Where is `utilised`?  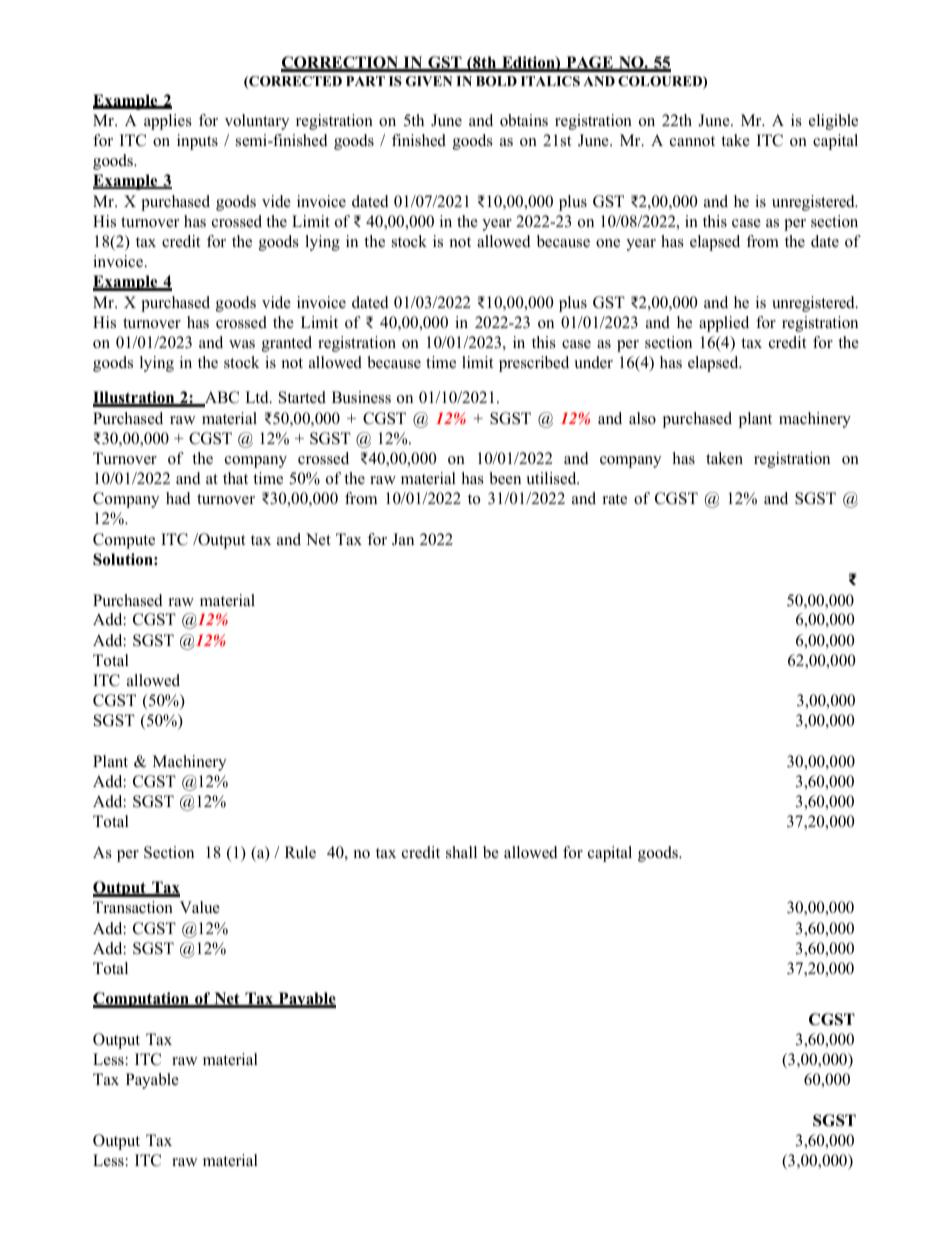 utilised is located at coordinates (552, 478).
